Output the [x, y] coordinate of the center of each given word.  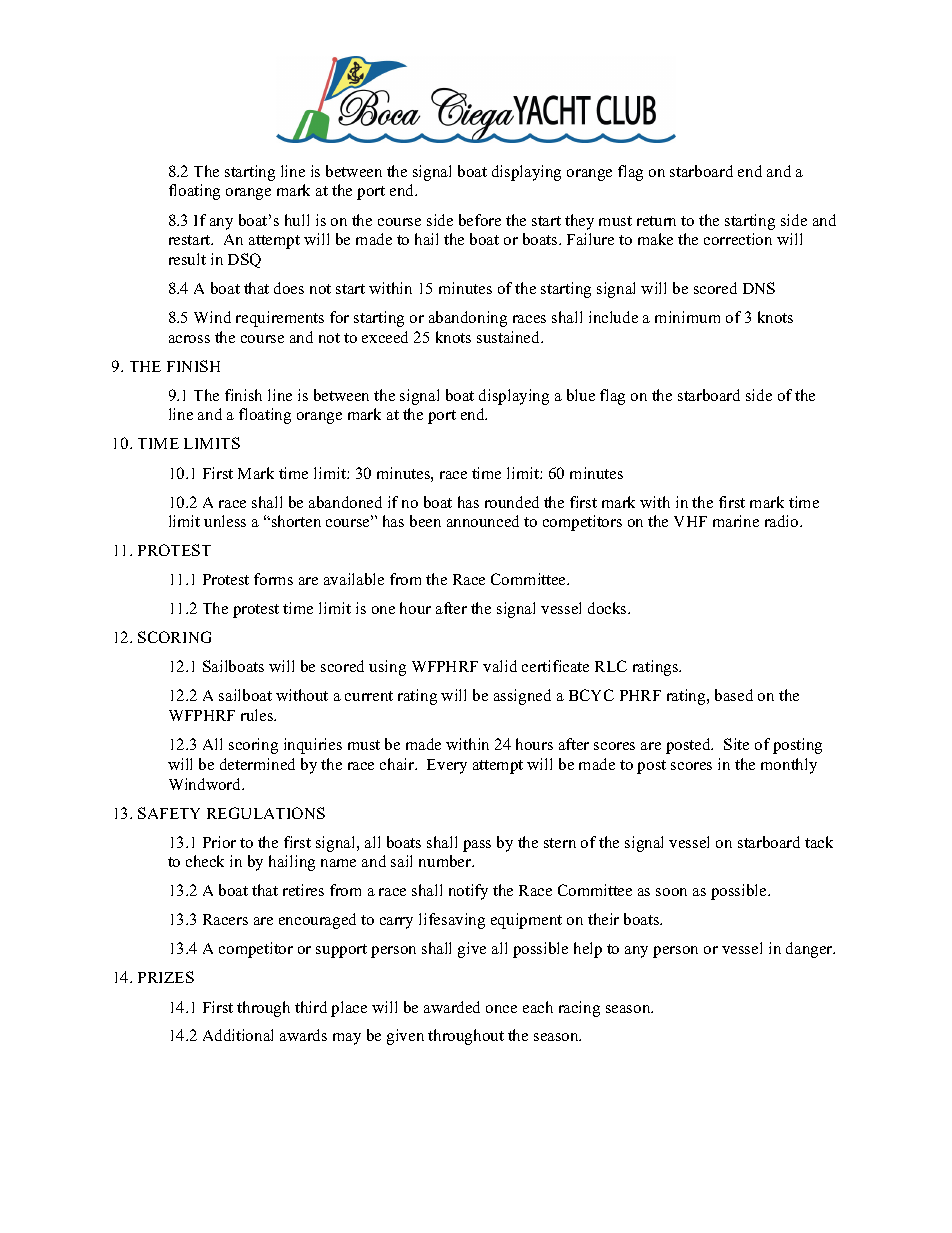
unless [225, 521]
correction [738, 239]
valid [500, 666]
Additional [238, 1035]
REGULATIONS [266, 813]
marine [736, 521]
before [480, 220]
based [734, 695]
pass [477, 846]
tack [819, 842]
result [187, 259]
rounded [512, 502]
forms [273, 579]
